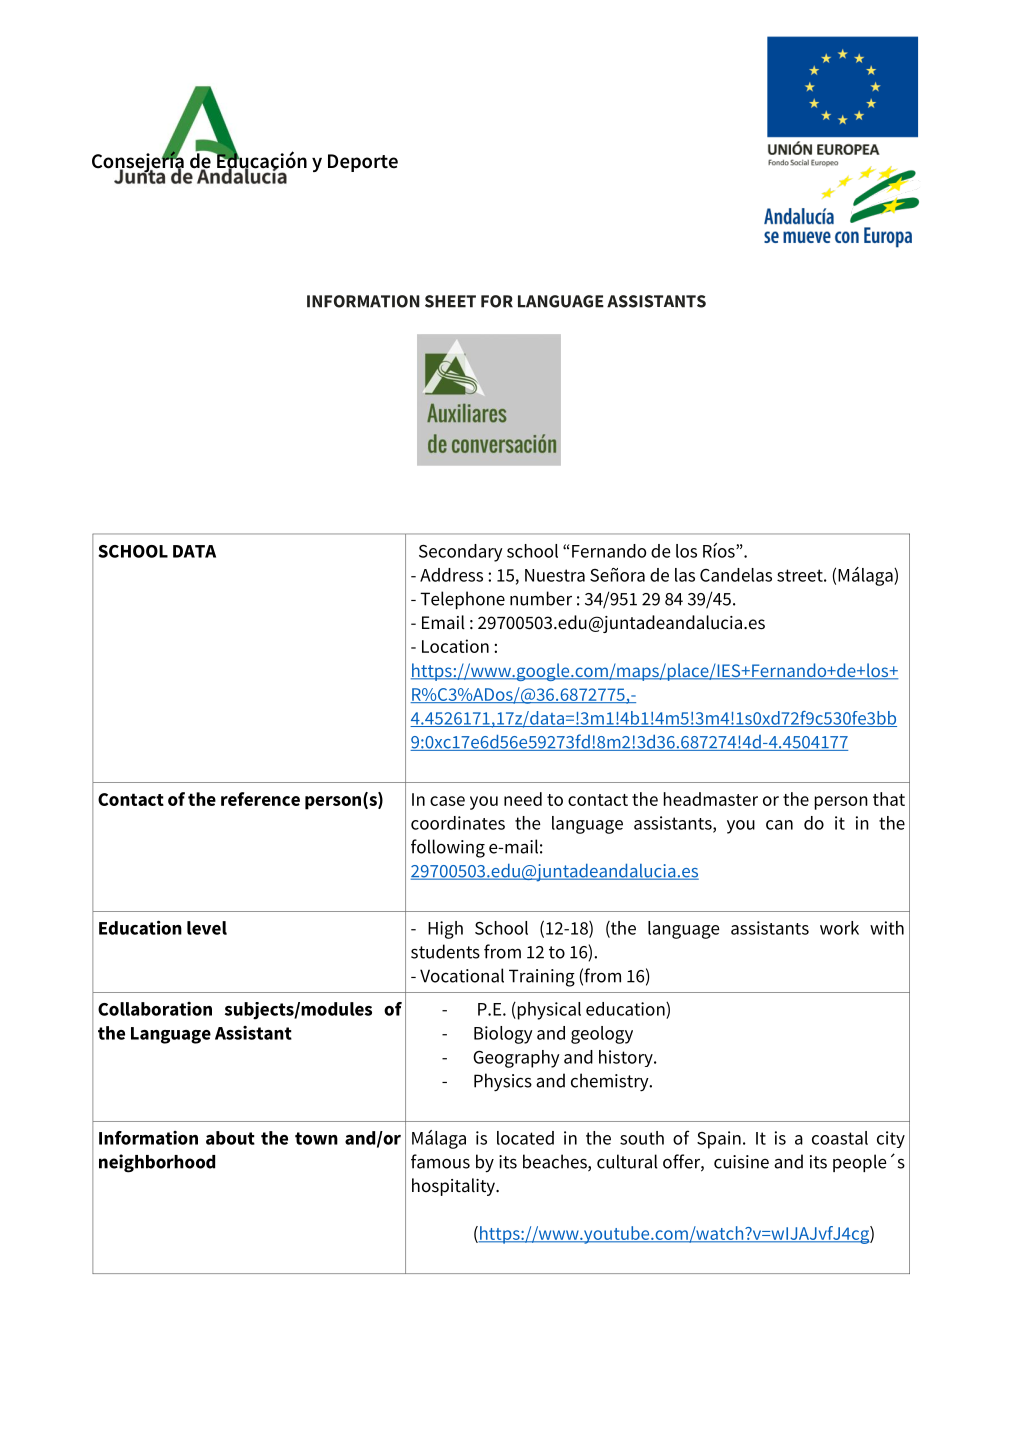  What do you see at coordinates (555, 575) in the screenshot?
I see `Nuestra` at bounding box center [555, 575].
